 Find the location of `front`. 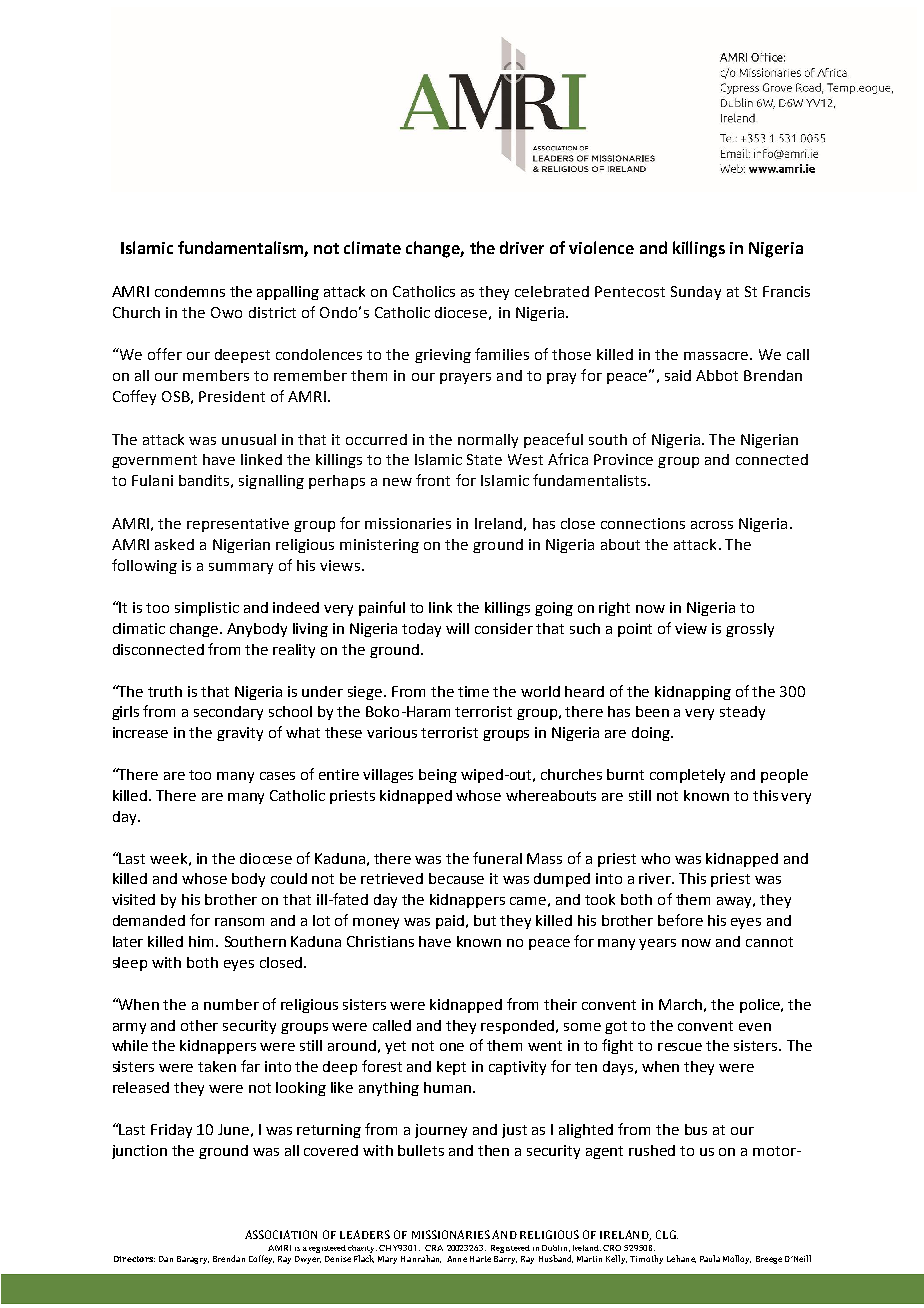

front is located at coordinates (433, 480).
